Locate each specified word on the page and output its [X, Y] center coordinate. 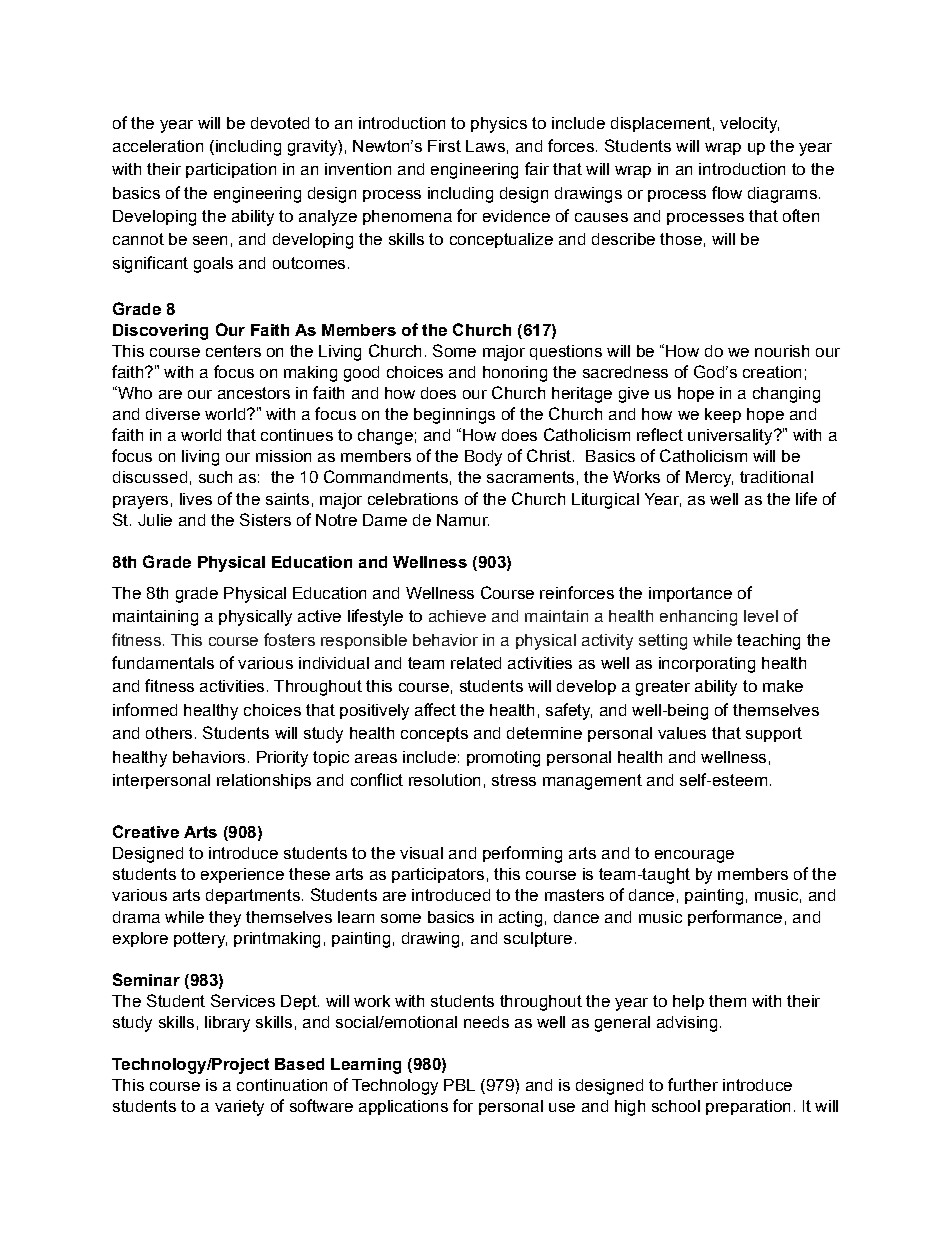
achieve [457, 616]
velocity [749, 125]
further [693, 1084]
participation [231, 170]
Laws [485, 146]
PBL [459, 1085]
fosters [289, 639]
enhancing [698, 618]
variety [239, 1108]
